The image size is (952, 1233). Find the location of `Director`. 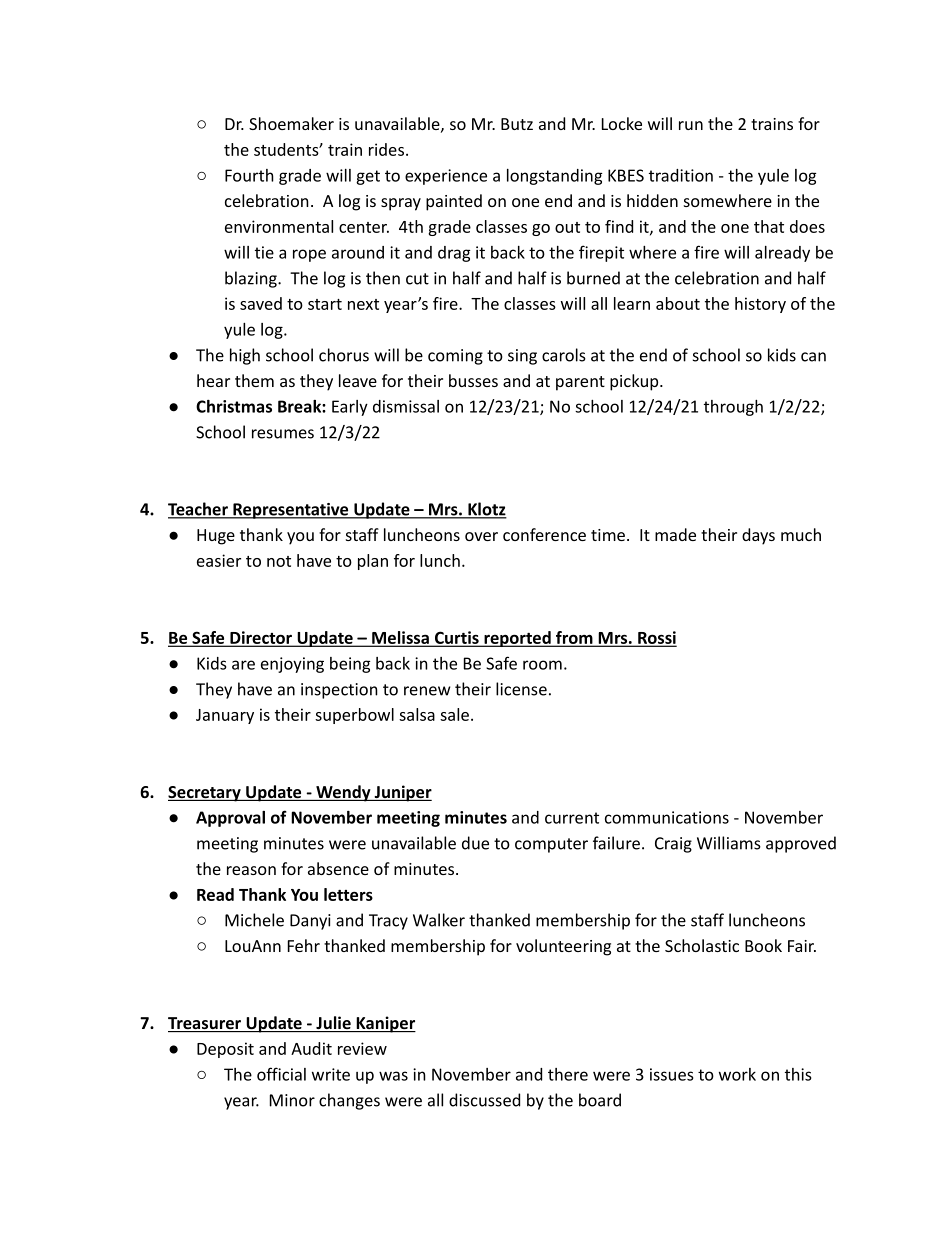

Director is located at coordinates (261, 638).
